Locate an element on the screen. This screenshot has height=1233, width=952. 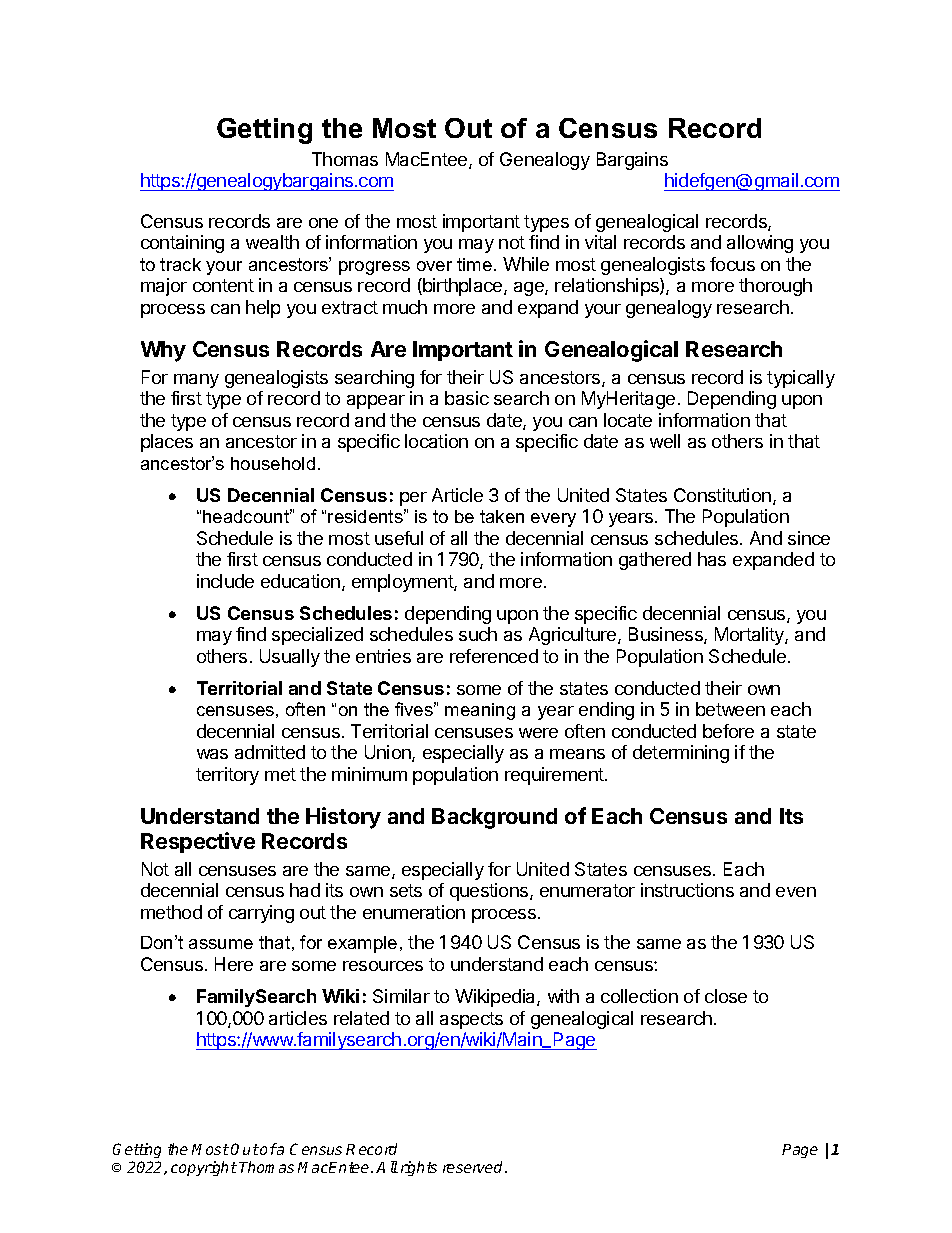
wealth is located at coordinates (272, 242).
